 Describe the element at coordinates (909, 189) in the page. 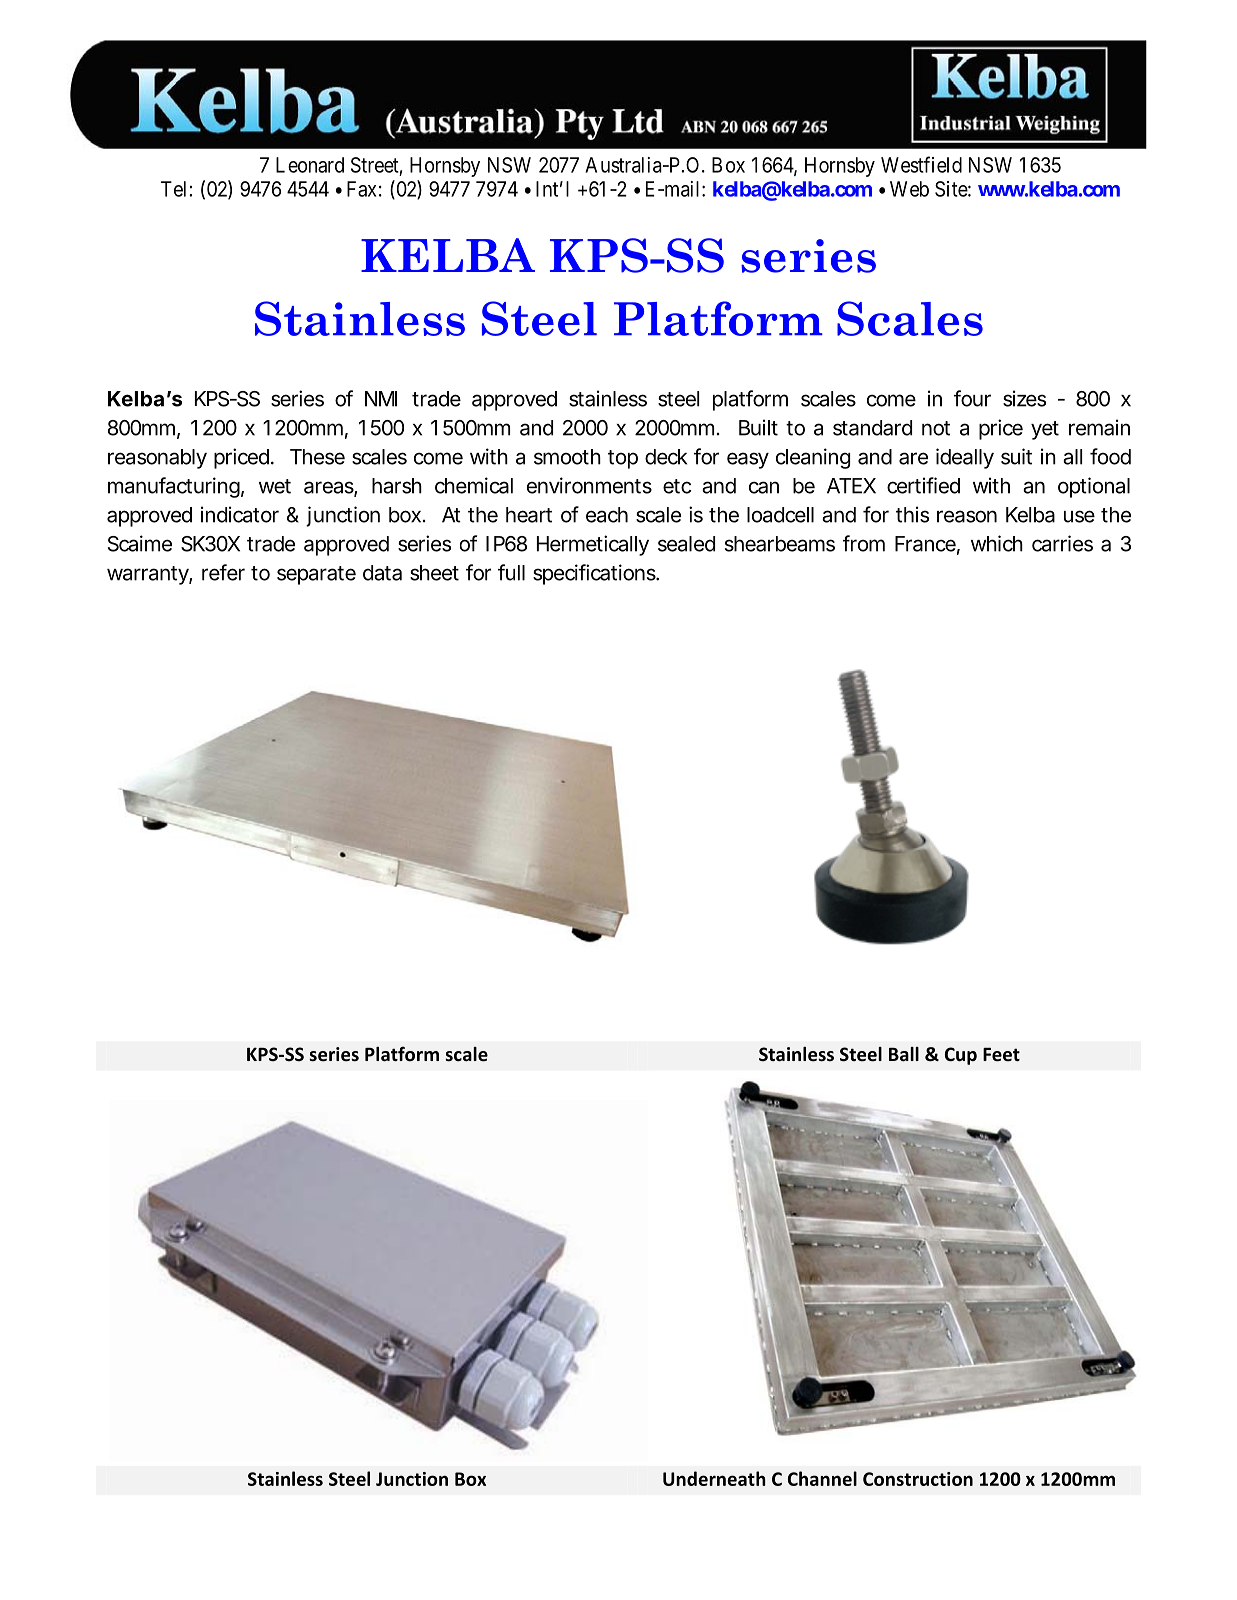

I see `Web` at that location.
